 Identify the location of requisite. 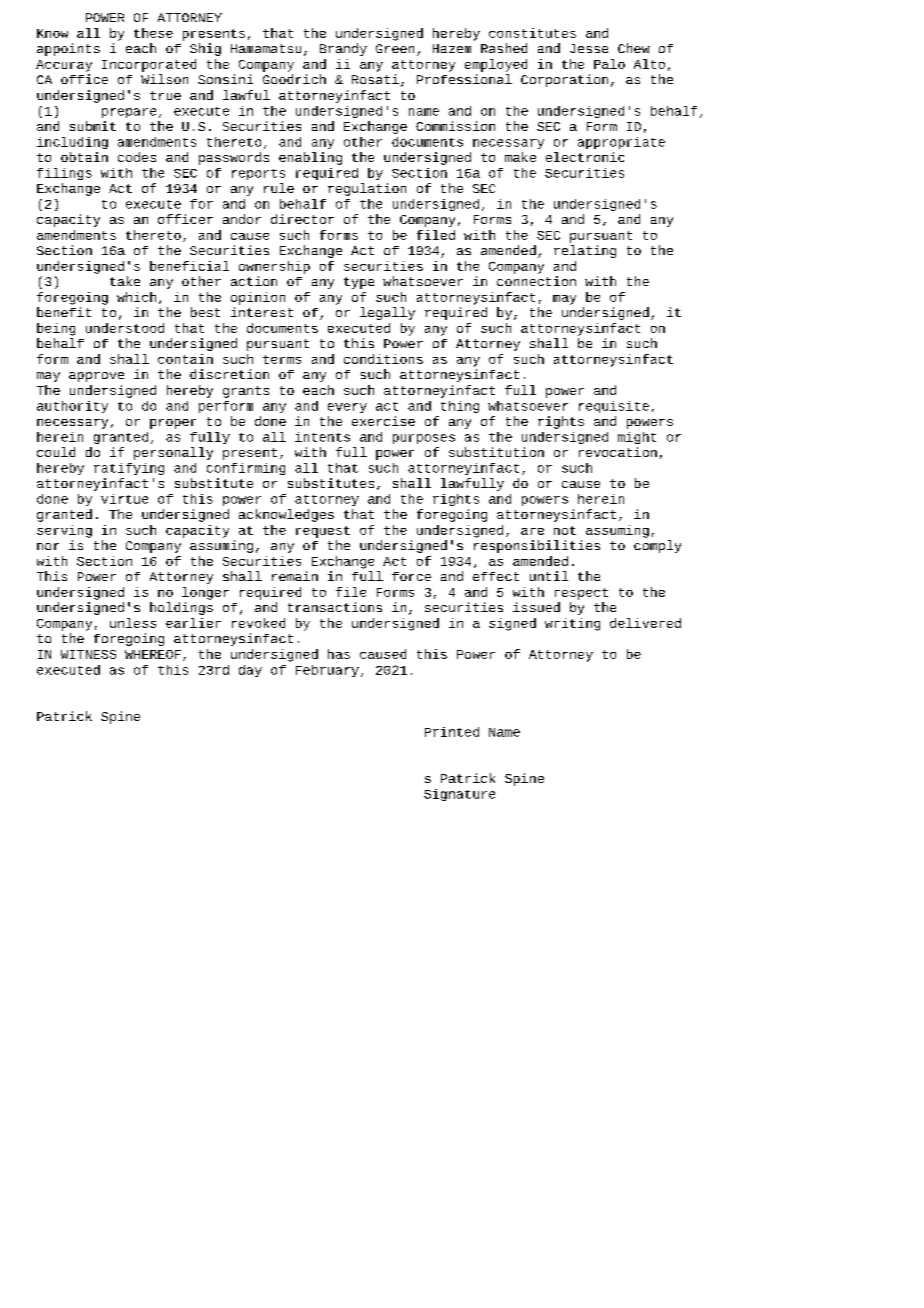
(614, 407).
